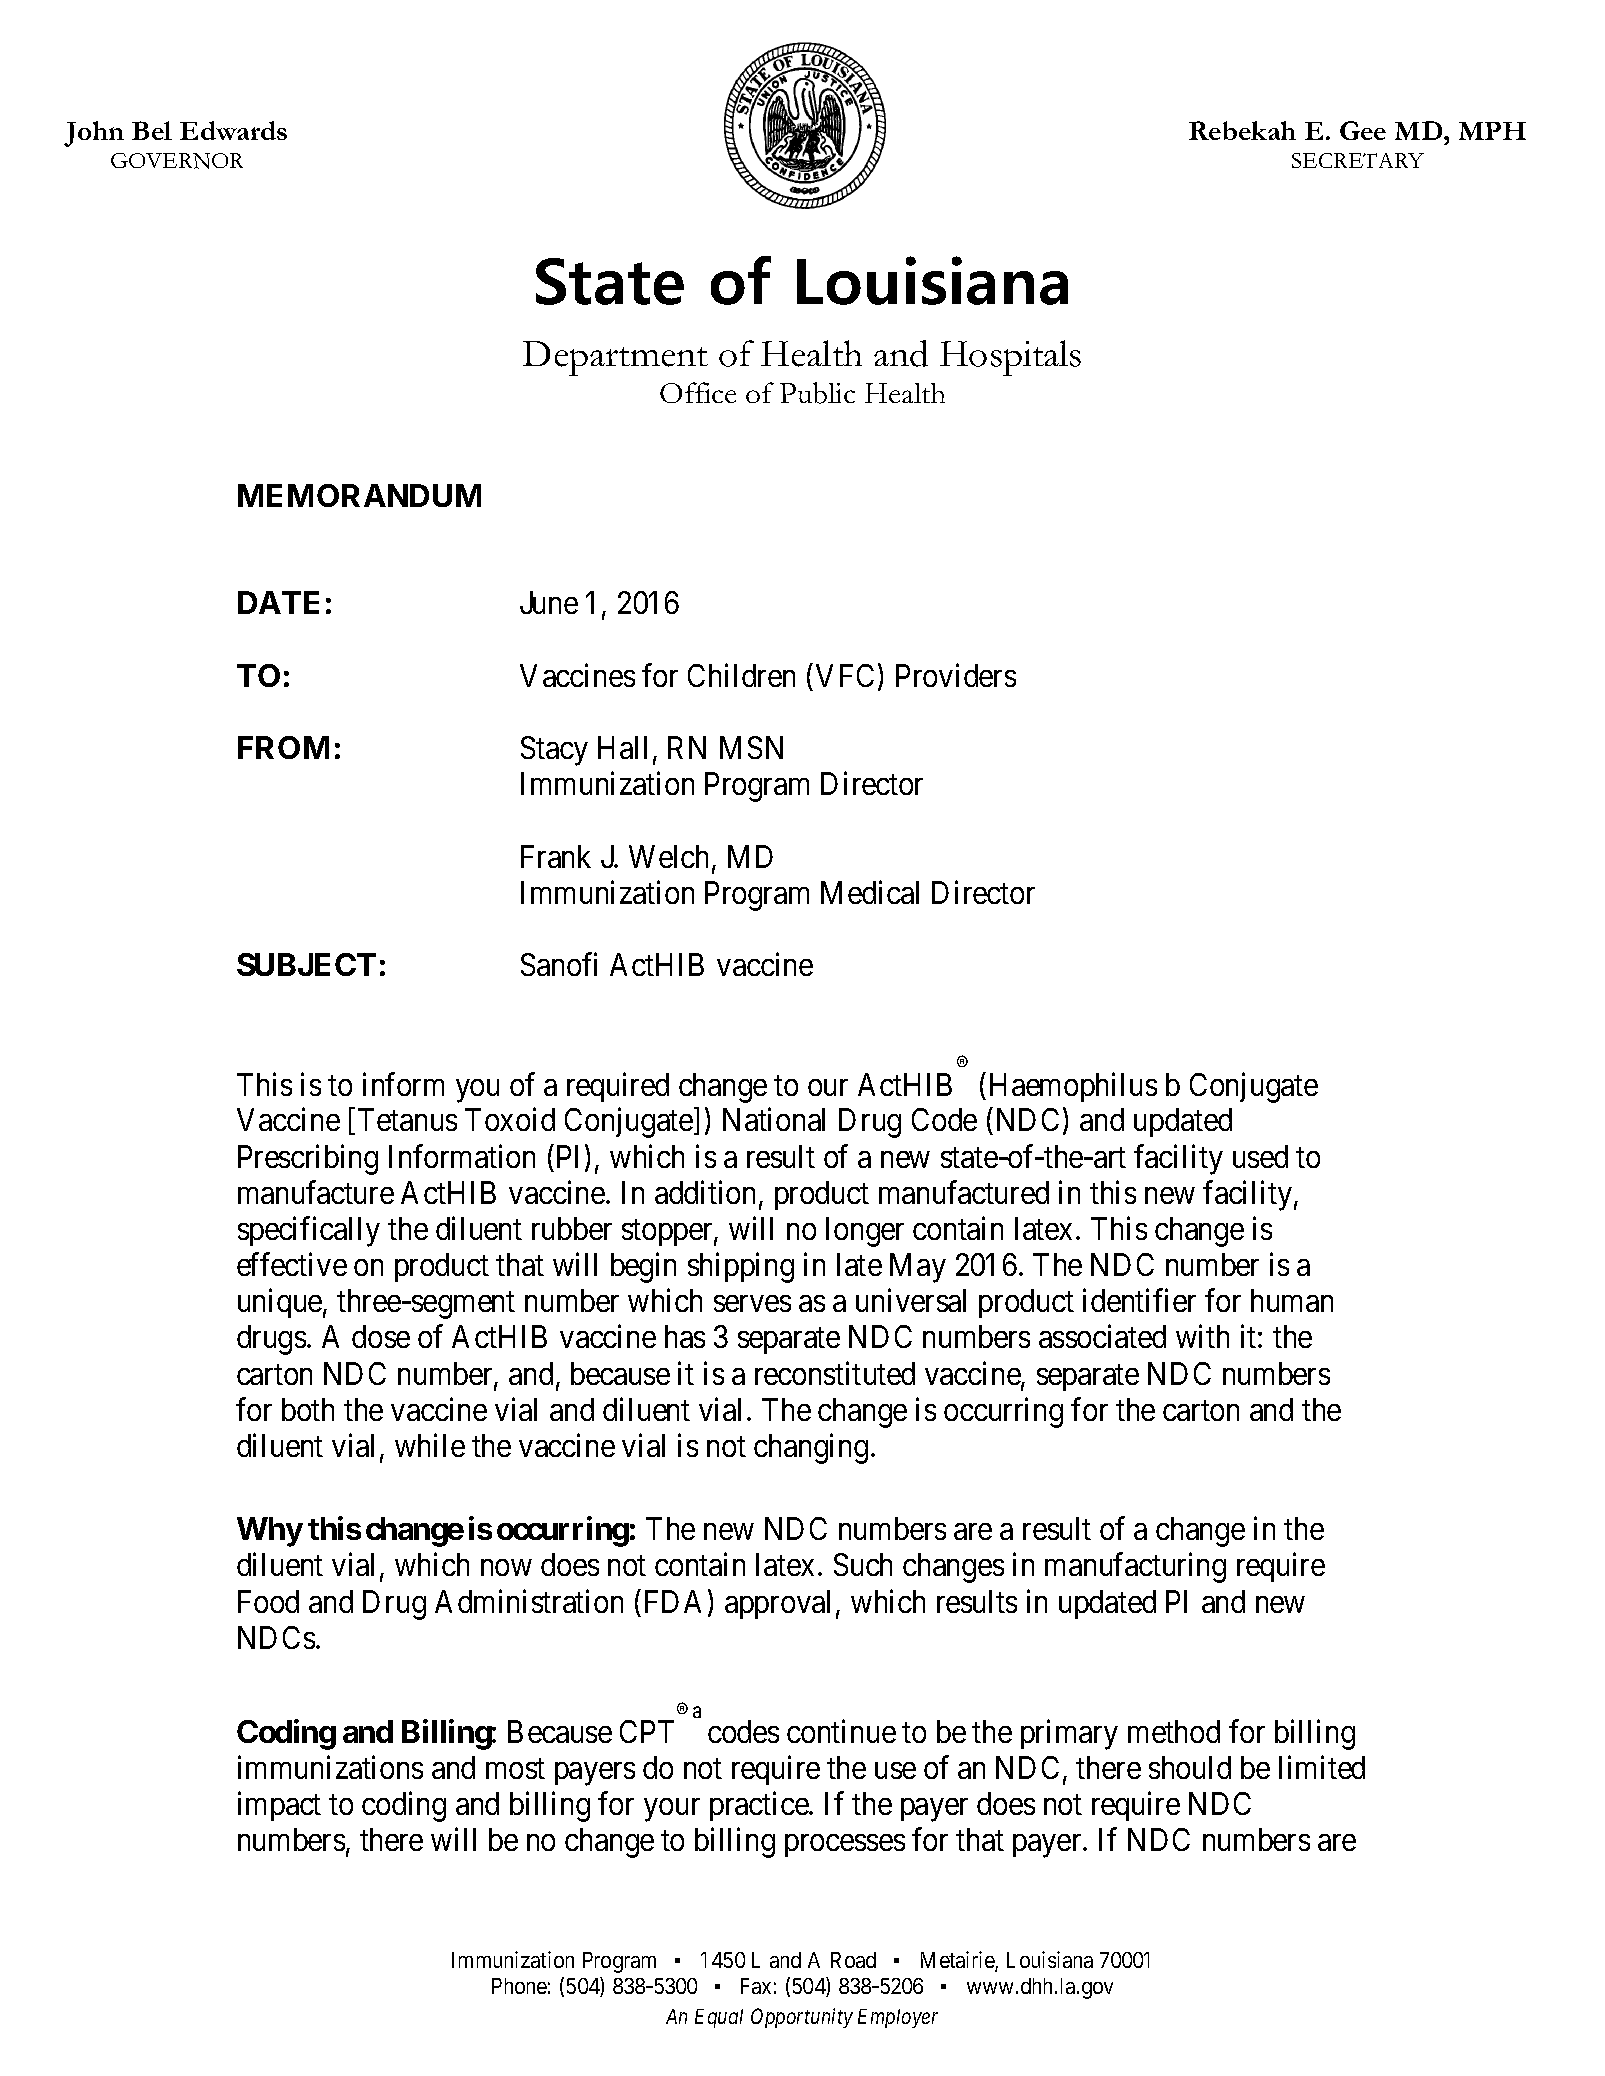 The image size is (1605, 2076). Describe the element at coordinates (956, 675) in the image. I see `Providers` at that location.
